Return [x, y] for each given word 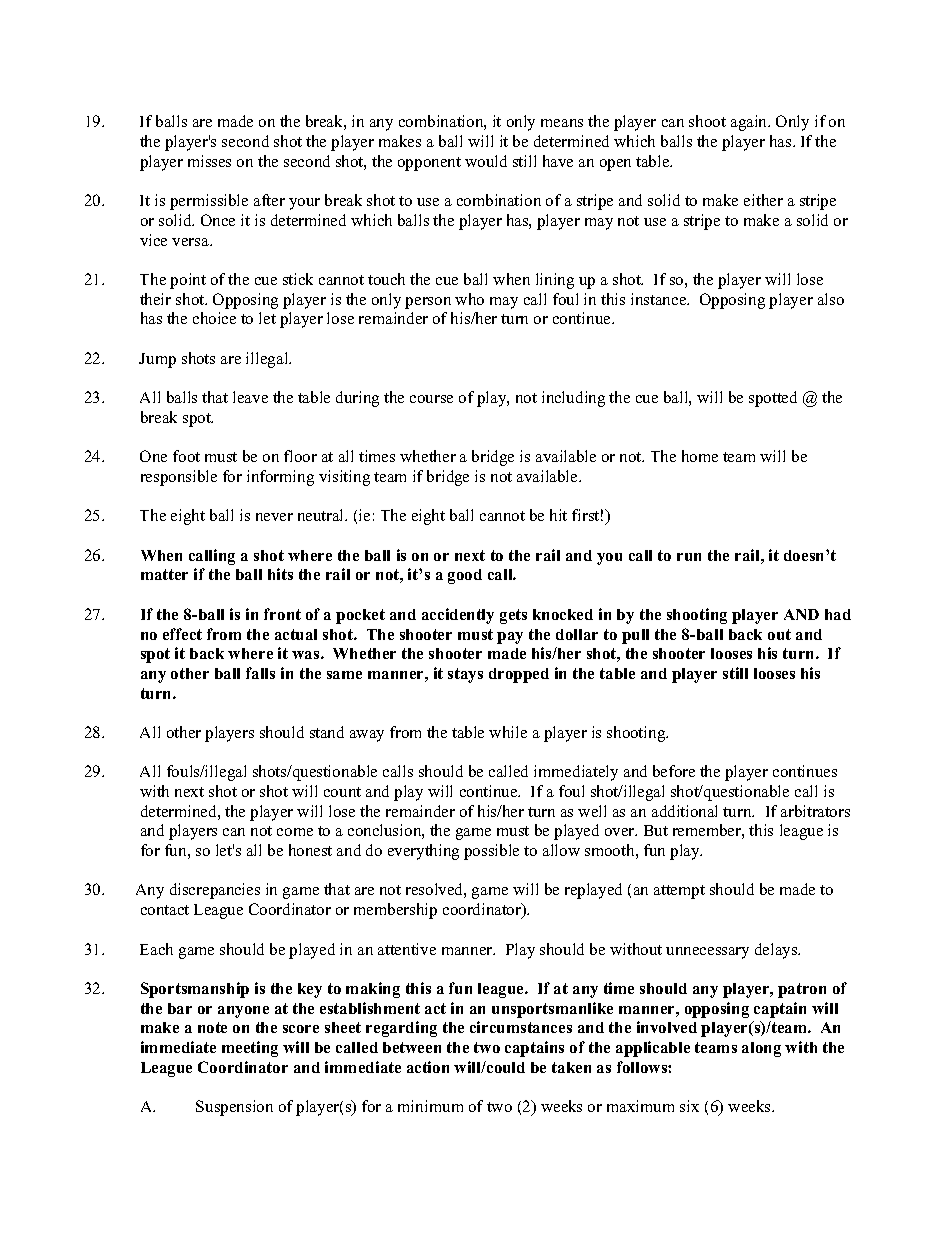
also [831, 299]
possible [491, 852]
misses [209, 161]
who [469, 299]
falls [260, 673]
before [674, 771]
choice [214, 318]
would [486, 161]
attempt [679, 892]
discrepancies [215, 891]
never [274, 517]
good [465, 576]
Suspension [234, 1108]
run [689, 557]
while [508, 732]
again [750, 123]
